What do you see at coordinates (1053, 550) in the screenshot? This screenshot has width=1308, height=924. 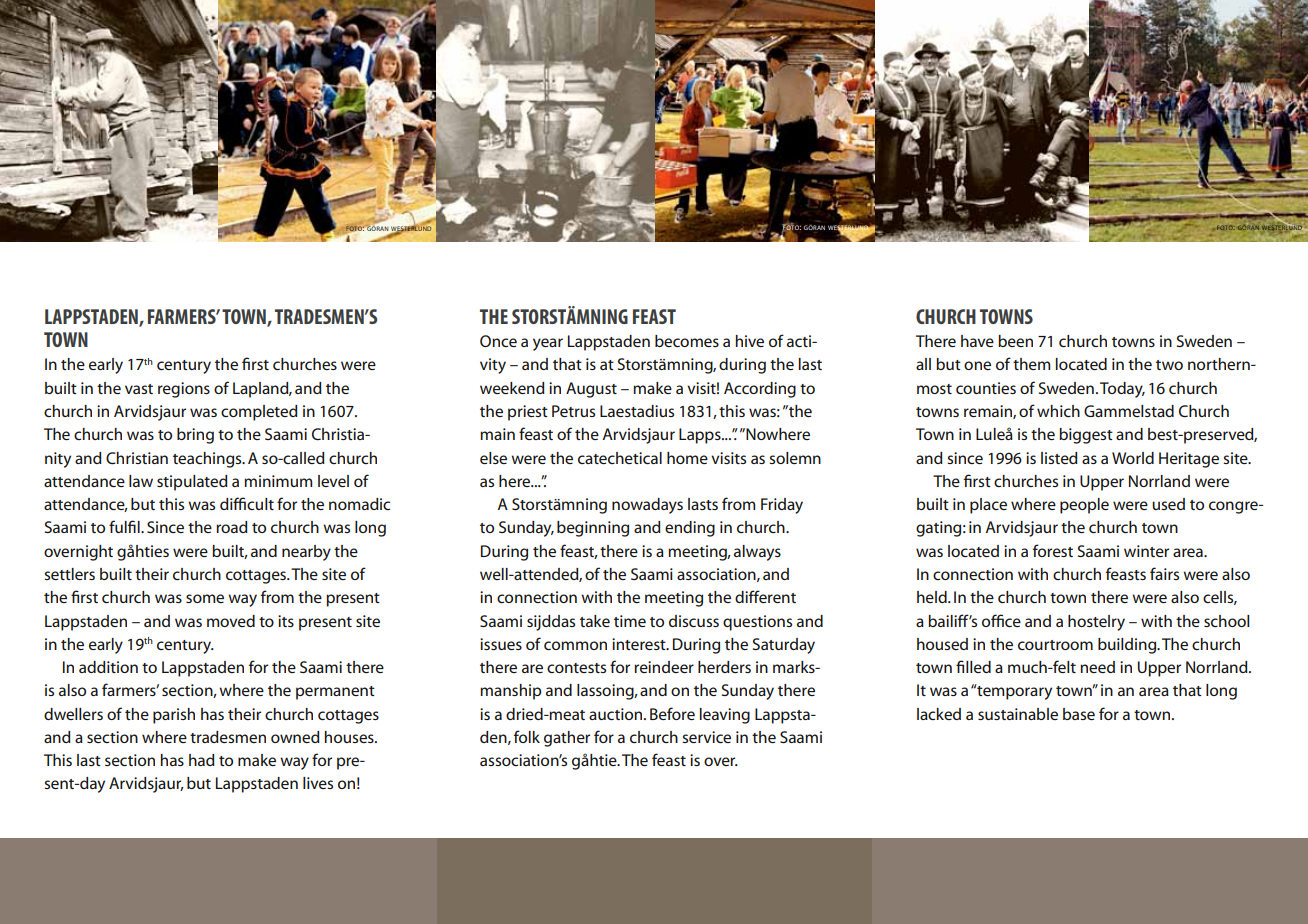 I see `forest` at bounding box center [1053, 550].
